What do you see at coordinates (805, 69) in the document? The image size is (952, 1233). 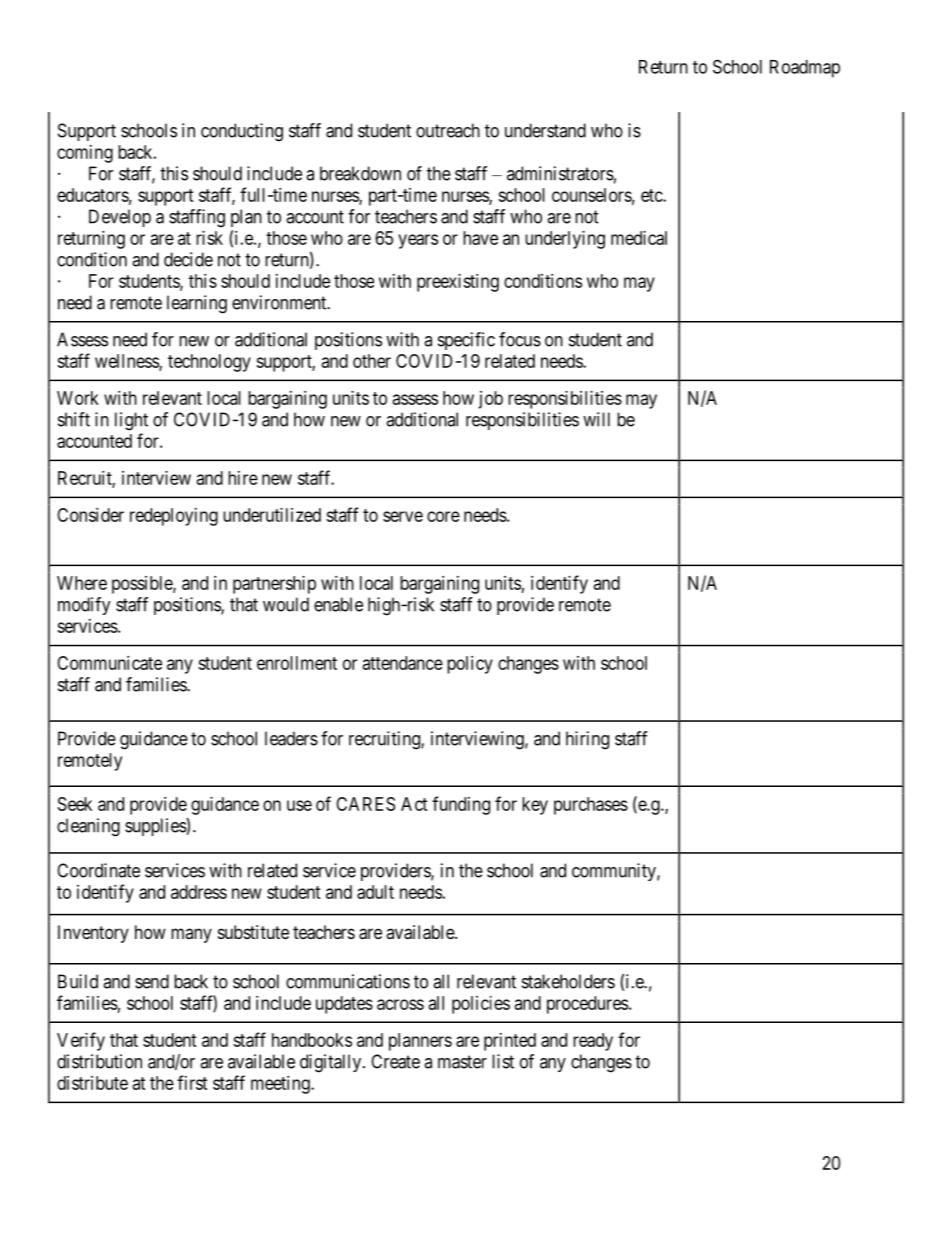 I see `Roadmap` at bounding box center [805, 69].
